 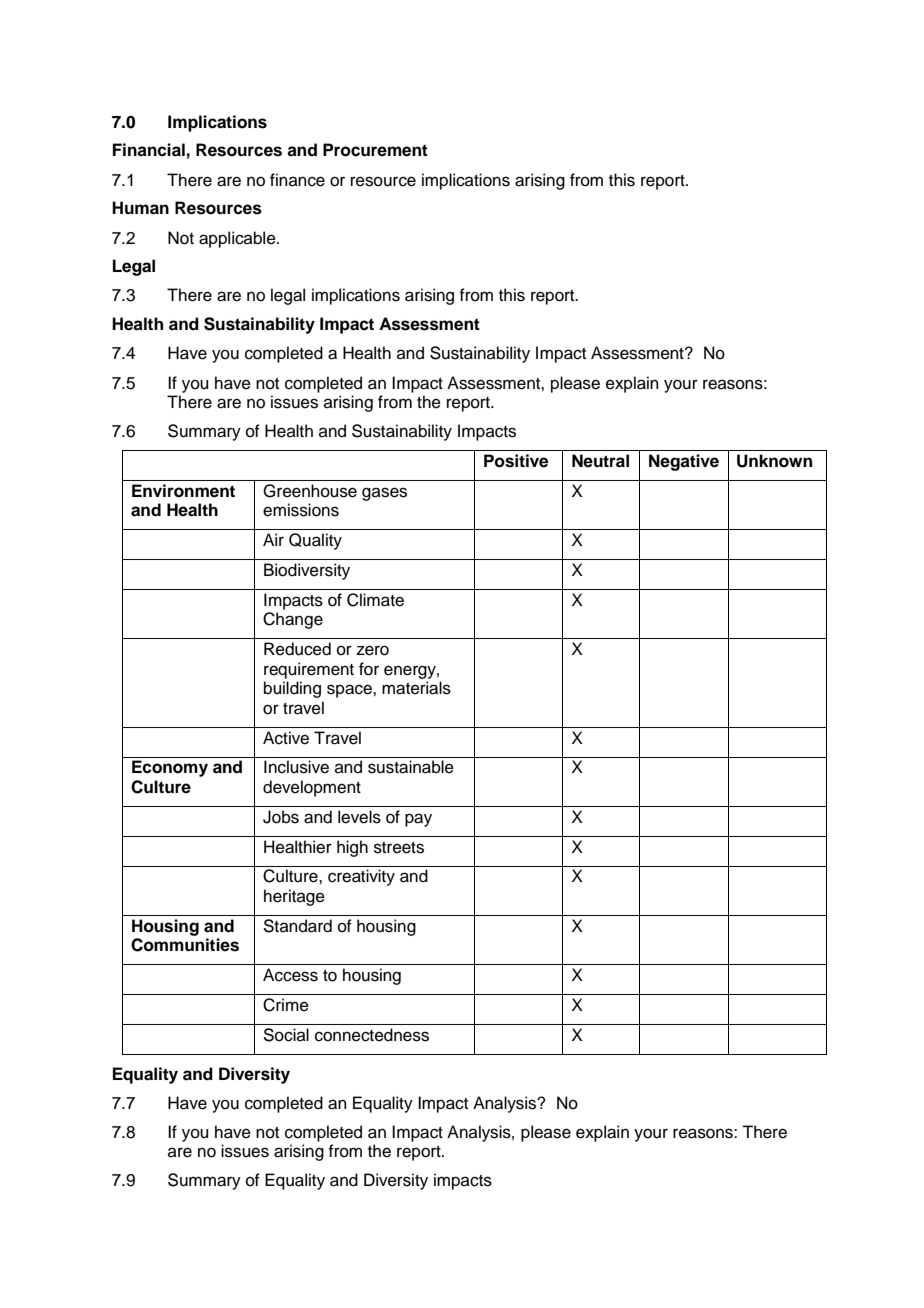 What do you see at coordinates (297, 180) in the image?
I see `finance` at bounding box center [297, 180].
